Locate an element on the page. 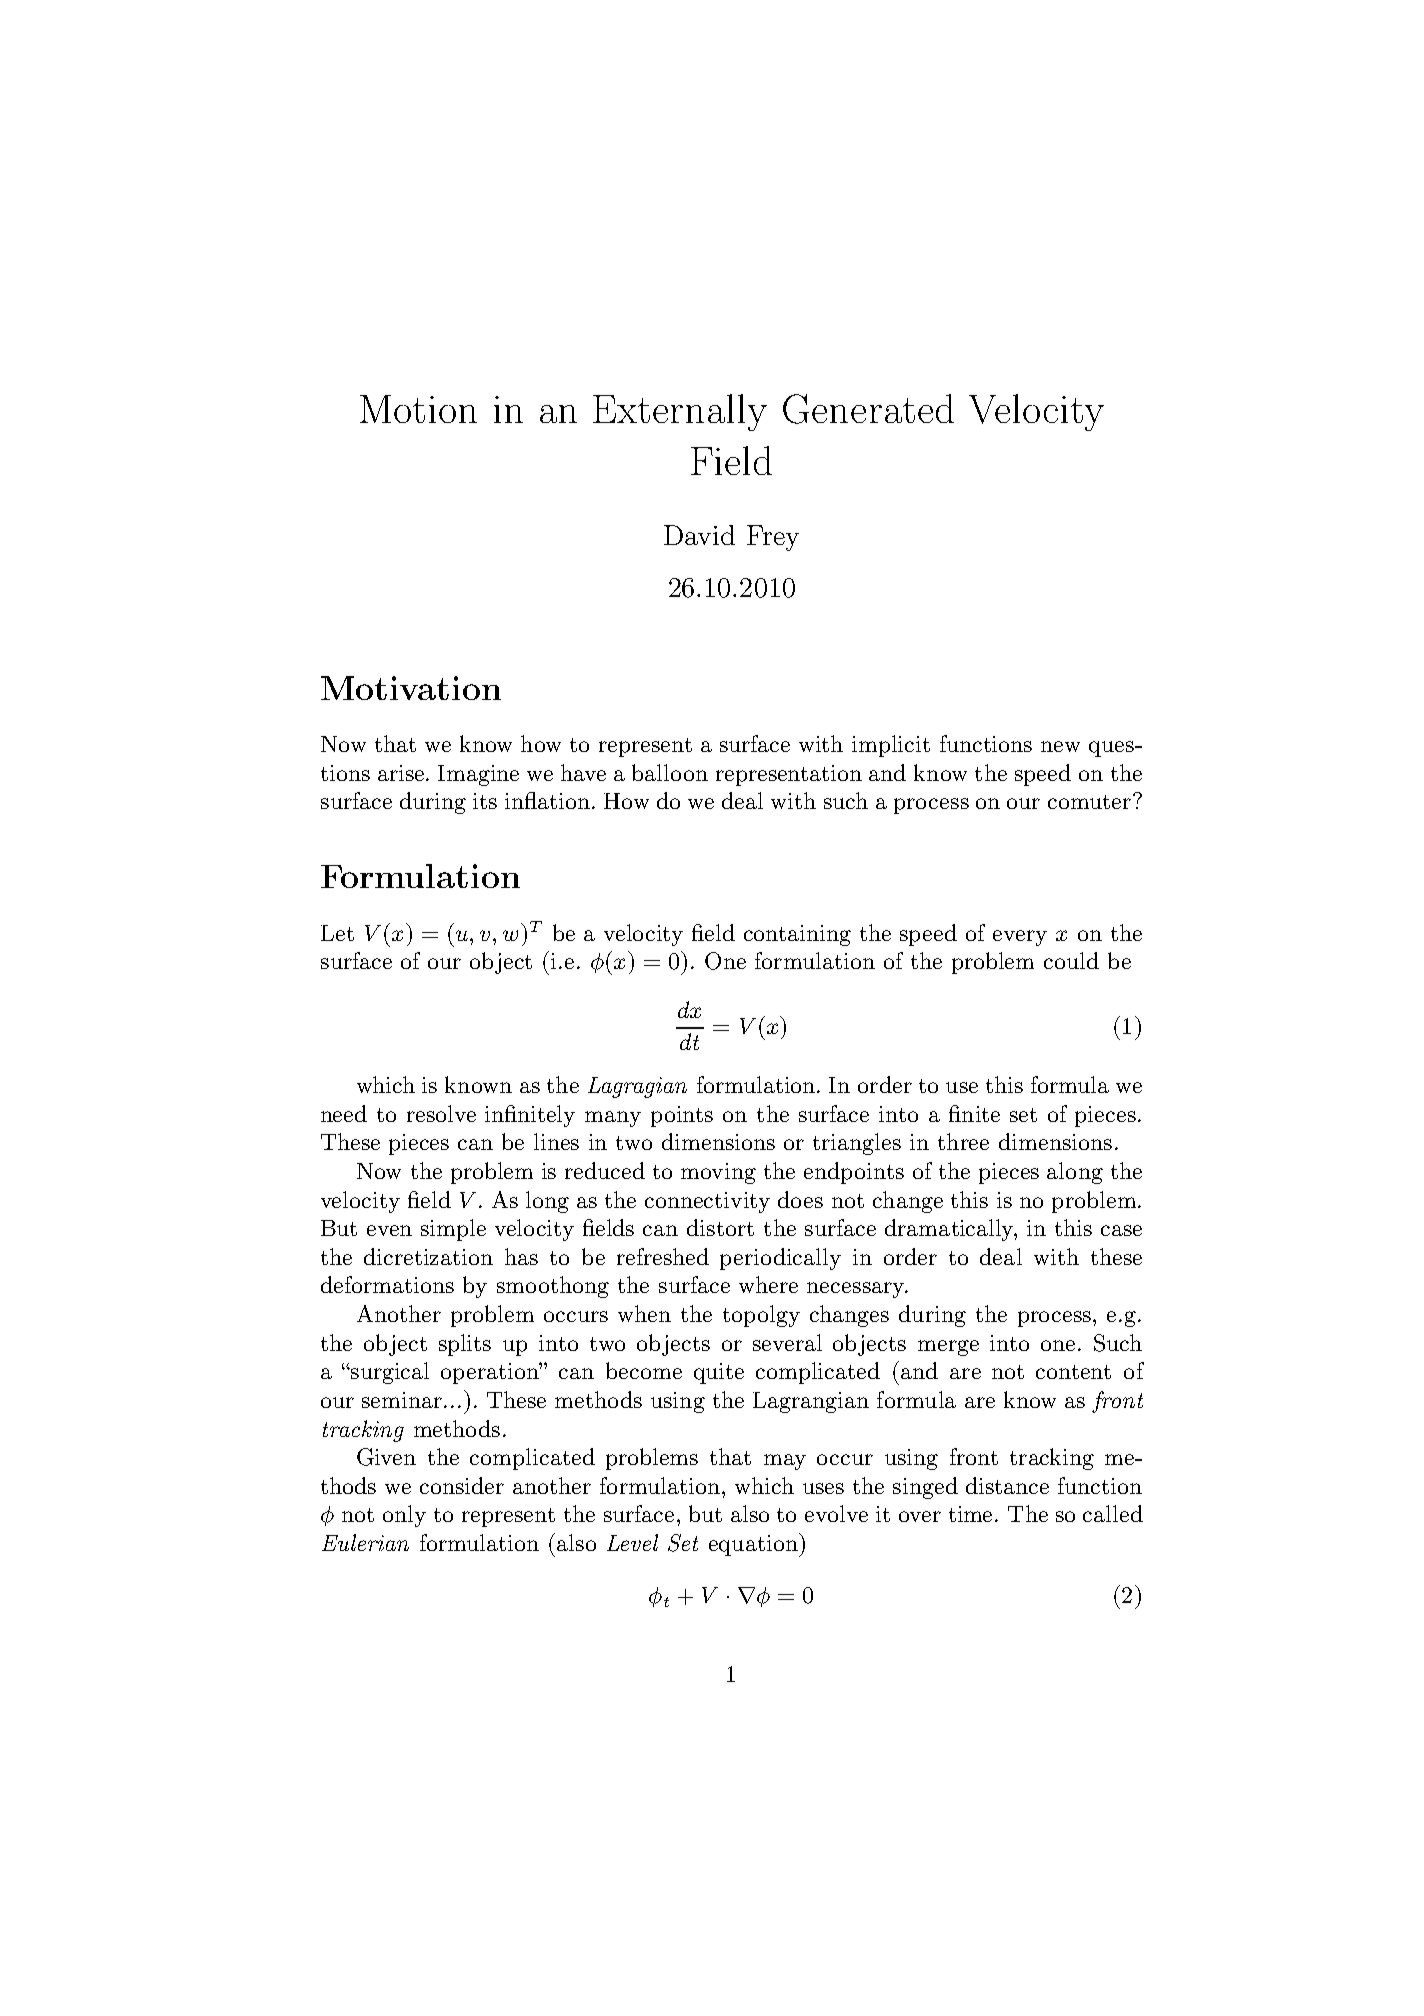  Generated is located at coordinates (868, 409).
